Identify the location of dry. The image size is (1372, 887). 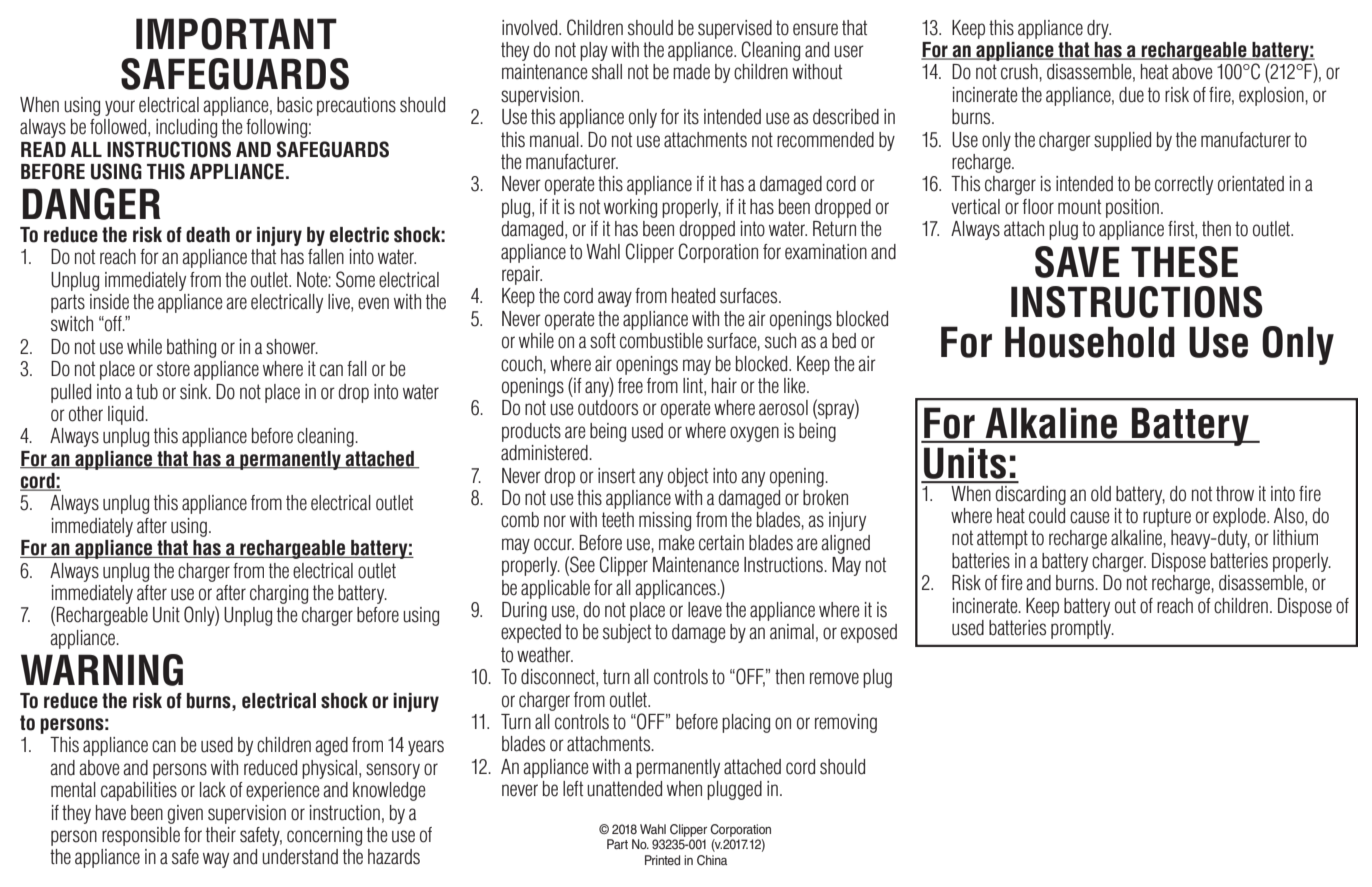
(1099, 29).
